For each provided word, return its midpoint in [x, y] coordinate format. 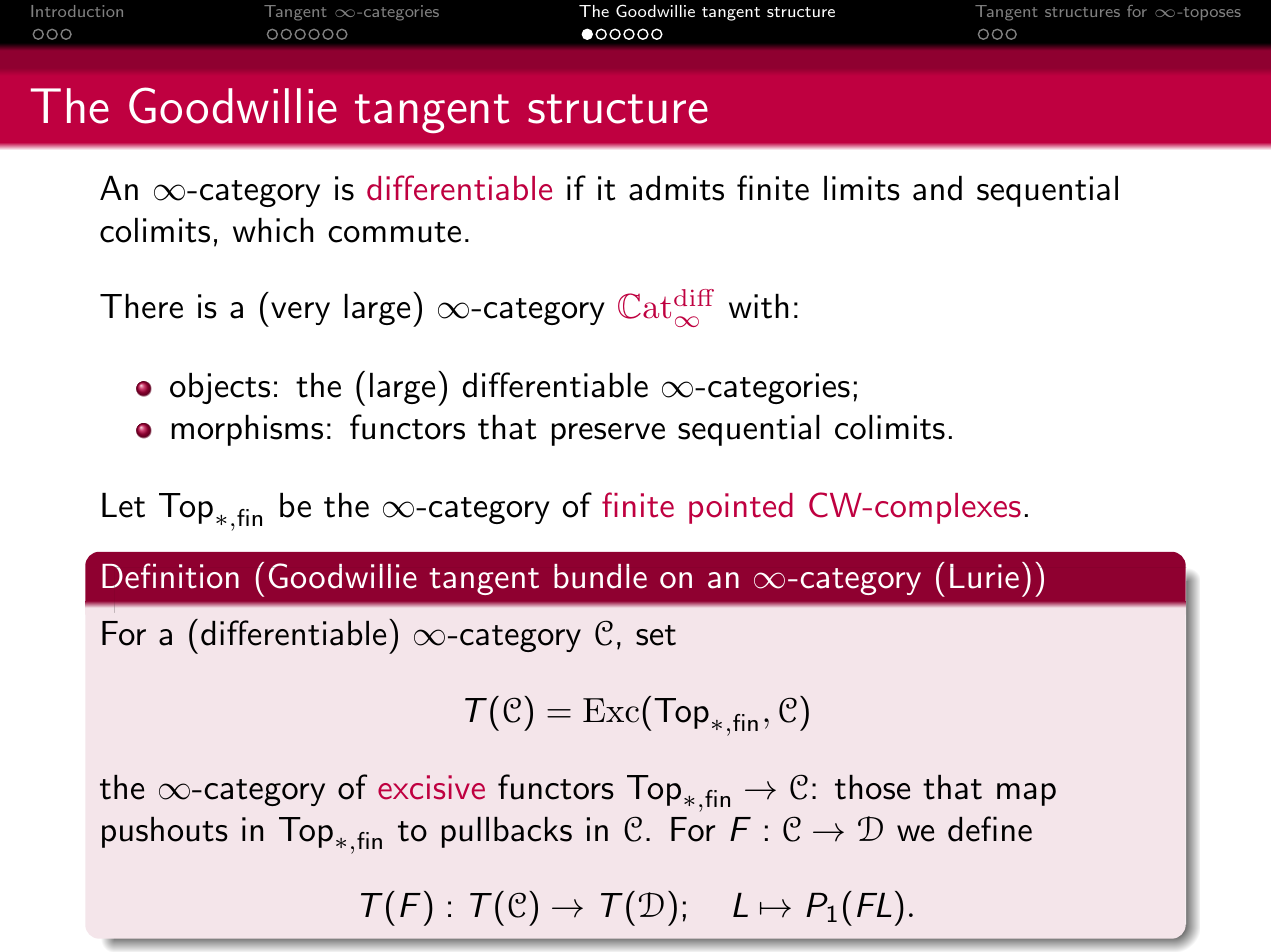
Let [123, 505]
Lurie [984, 576]
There [141, 306]
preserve [608, 434]
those [872, 787]
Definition [170, 576]
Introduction [77, 11]
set [656, 635]
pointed [741, 508]
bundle [600, 576]
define [990, 829]
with [758, 306]
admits [676, 188]
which [273, 230]
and [937, 188]
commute [394, 232]
